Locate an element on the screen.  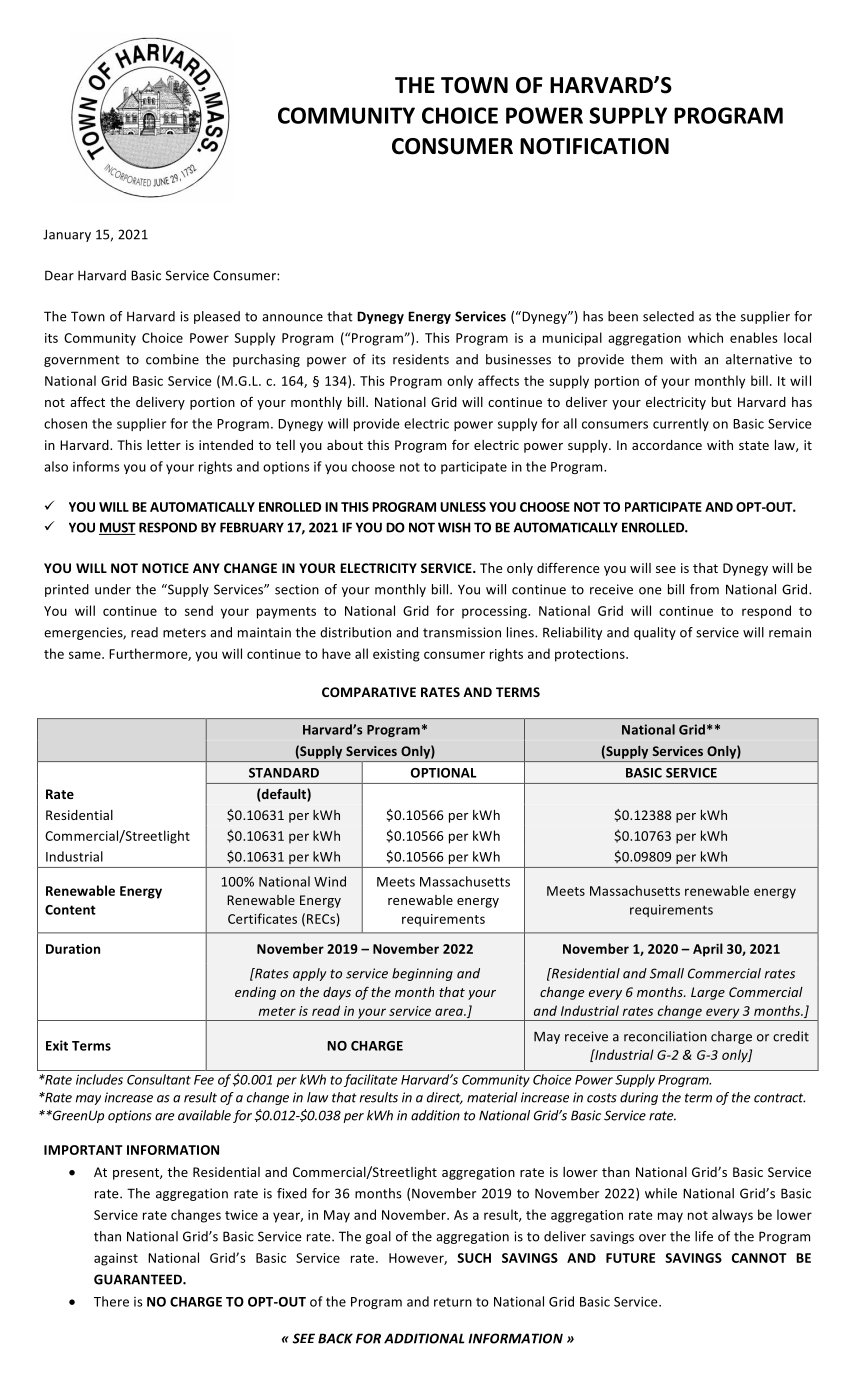
Content is located at coordinates (70, 910).
